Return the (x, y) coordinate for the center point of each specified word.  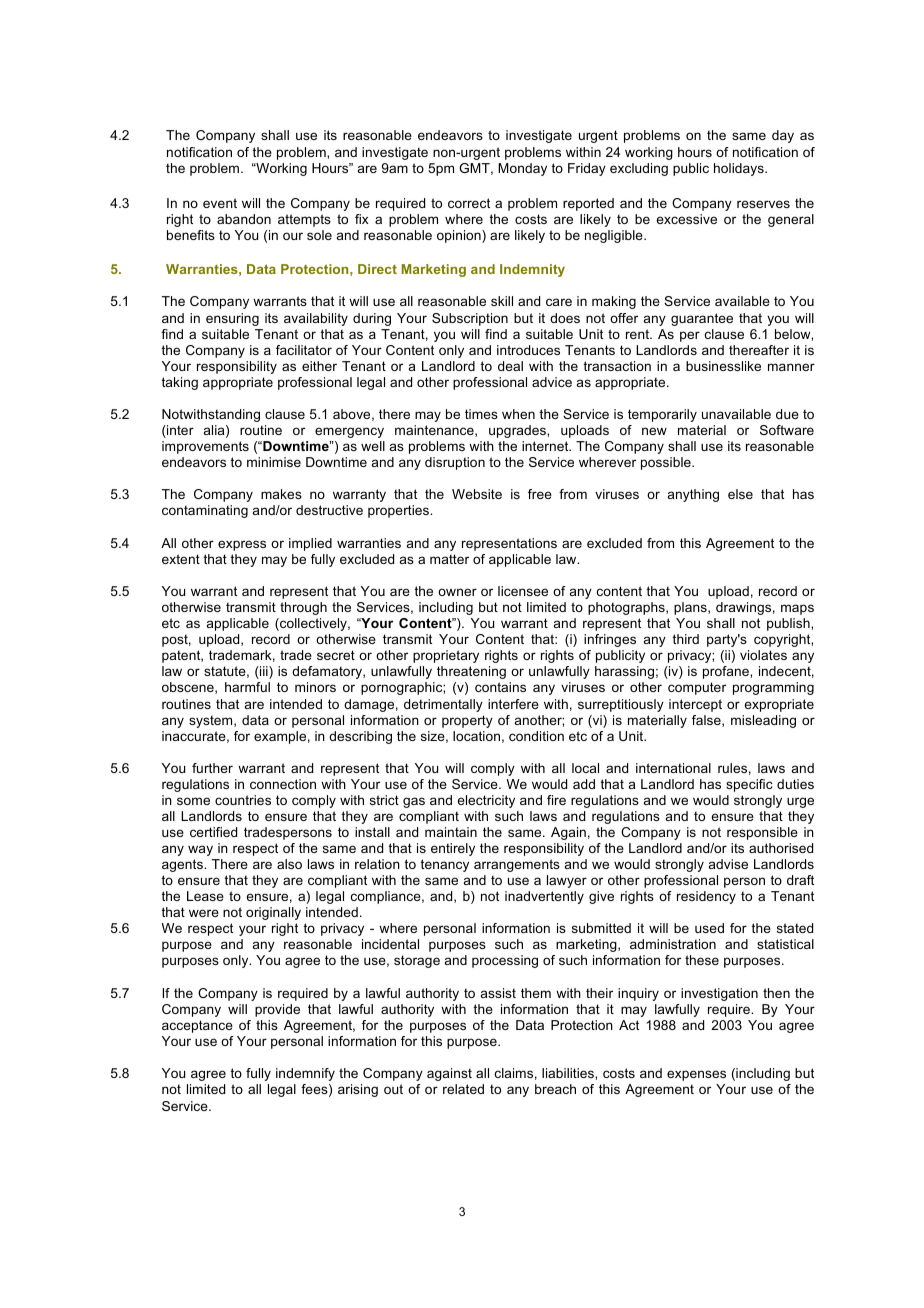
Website (477, 494)
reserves (763, 204)
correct (469, 203)
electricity (486, 801)
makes (281, 494)
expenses (696, 1075)
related (463, 1089)
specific (749, 785)
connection (283, 784)
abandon (244, 219)
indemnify (305, 1074)
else (740, 494)
